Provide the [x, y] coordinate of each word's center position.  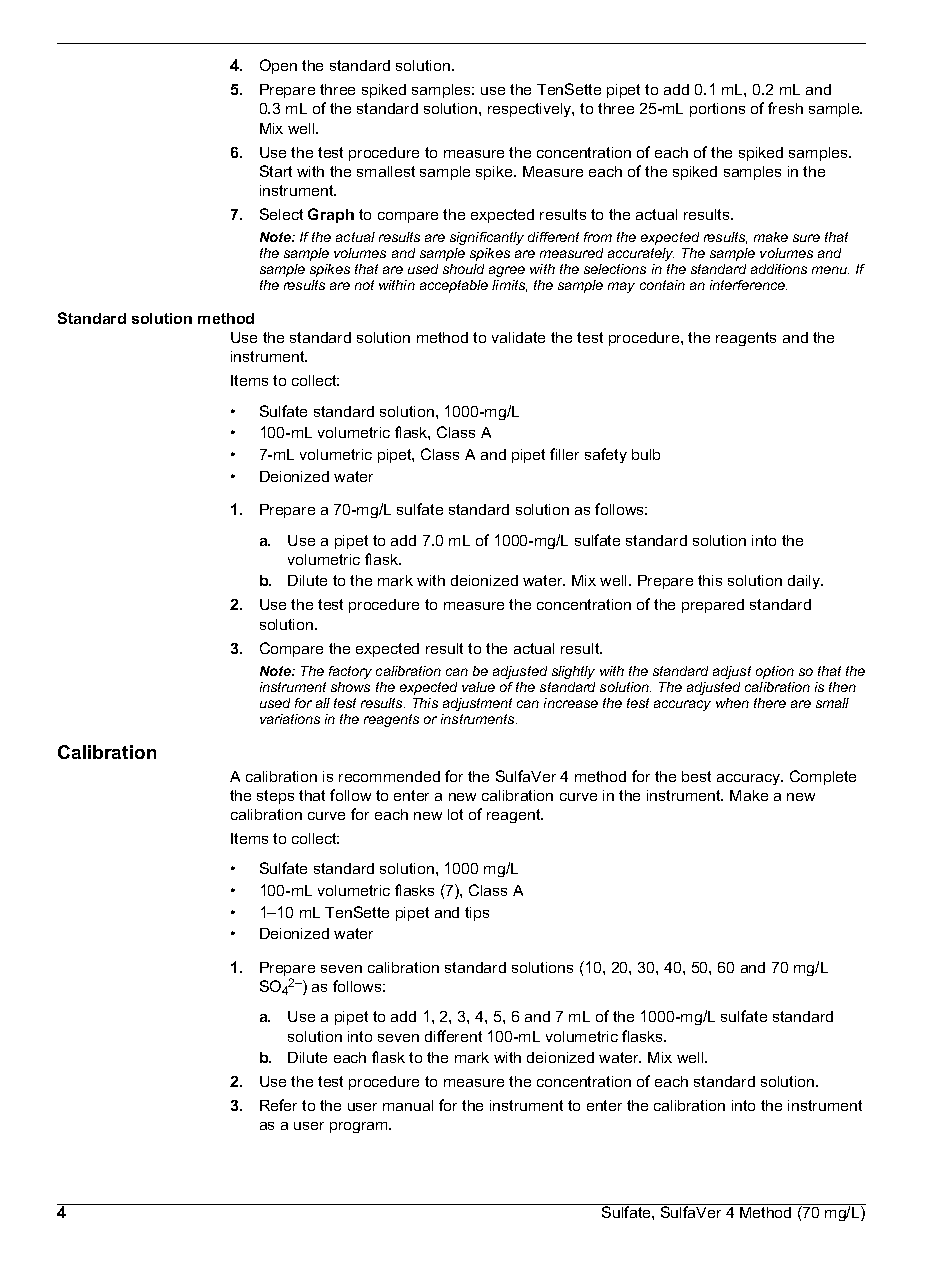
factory [350, 672]
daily [805, 582]
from [598, 237]
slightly [573, 672]
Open [278, 66]
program [360, 1127]
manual [408, 1105]
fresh [785, 108]
